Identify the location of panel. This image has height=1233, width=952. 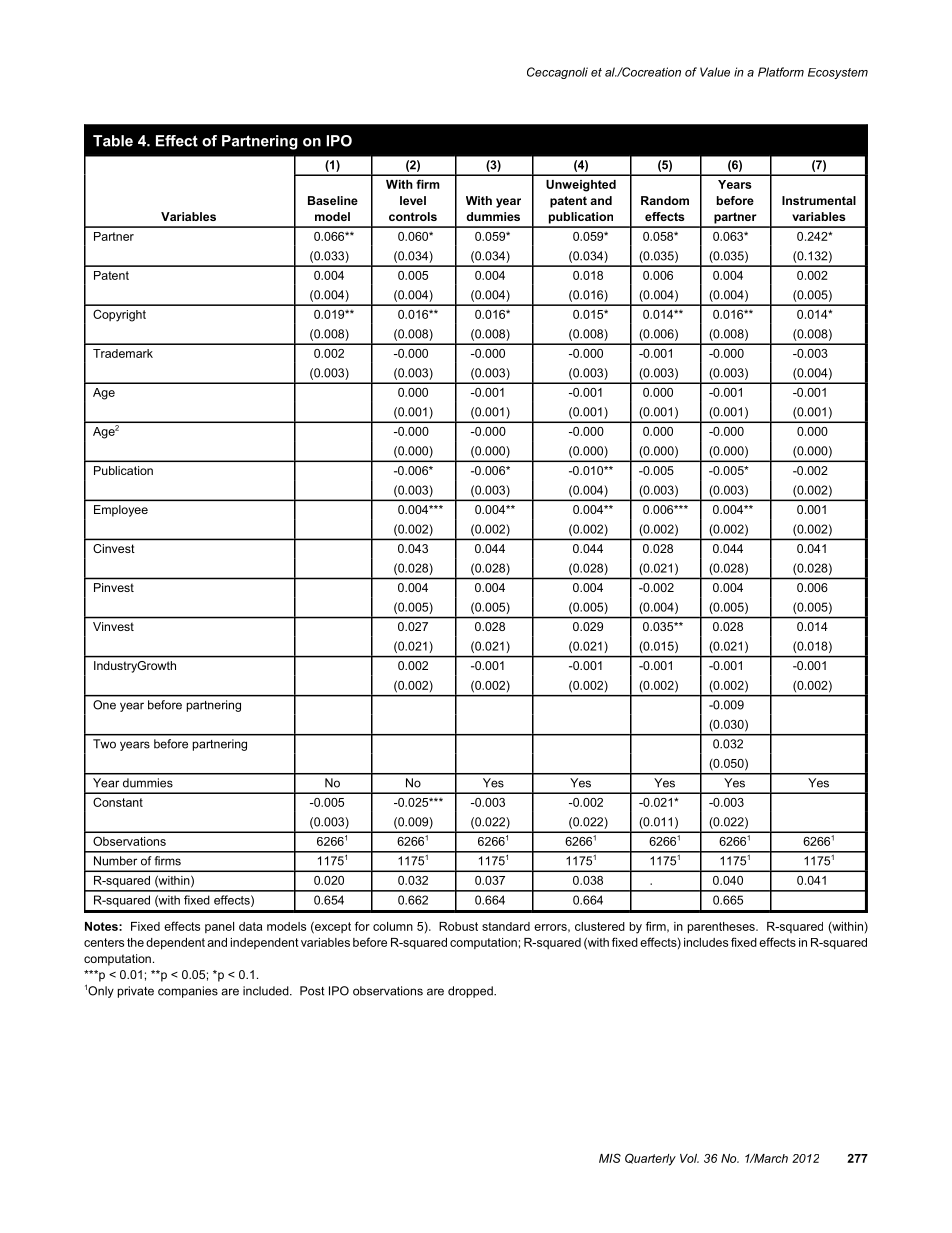
(219, 927).
